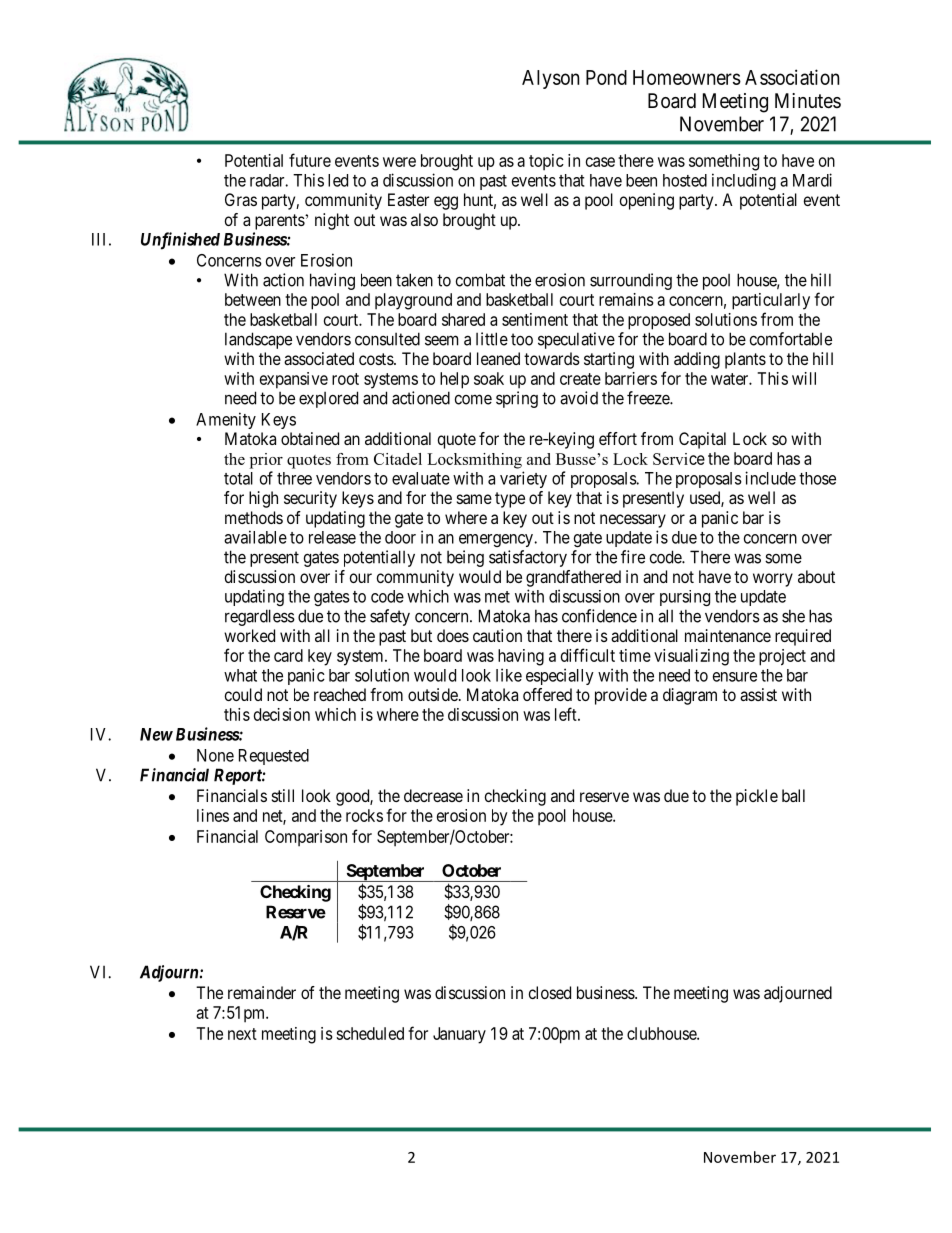 This screenshot has height=1233, width=952. What do you see at coordinates (262, 992) in the screenshot?
I see `remainder` at bounding box center [262, 992].
